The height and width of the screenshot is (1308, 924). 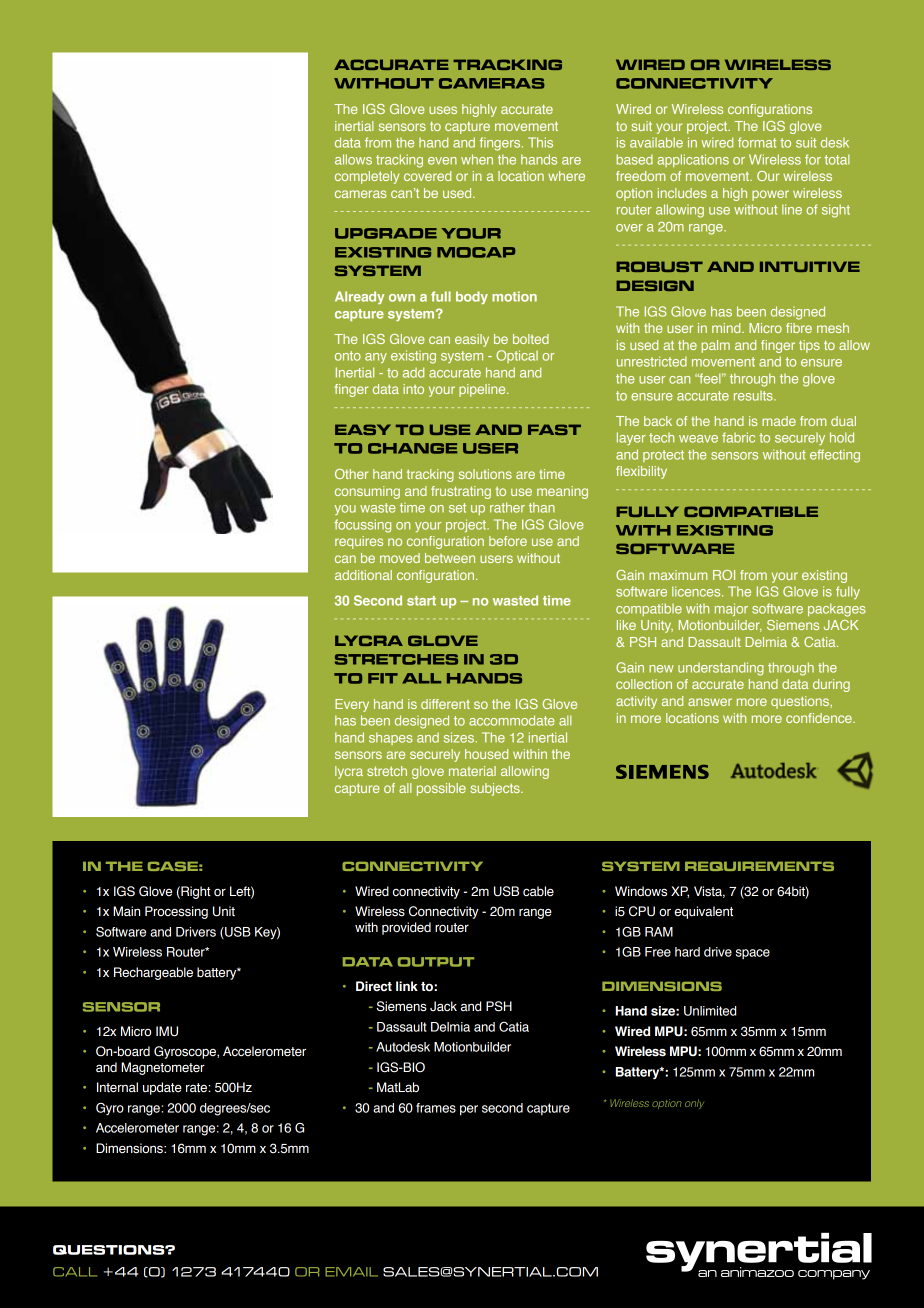 I want to click on format, so click(x=757, y=142).
